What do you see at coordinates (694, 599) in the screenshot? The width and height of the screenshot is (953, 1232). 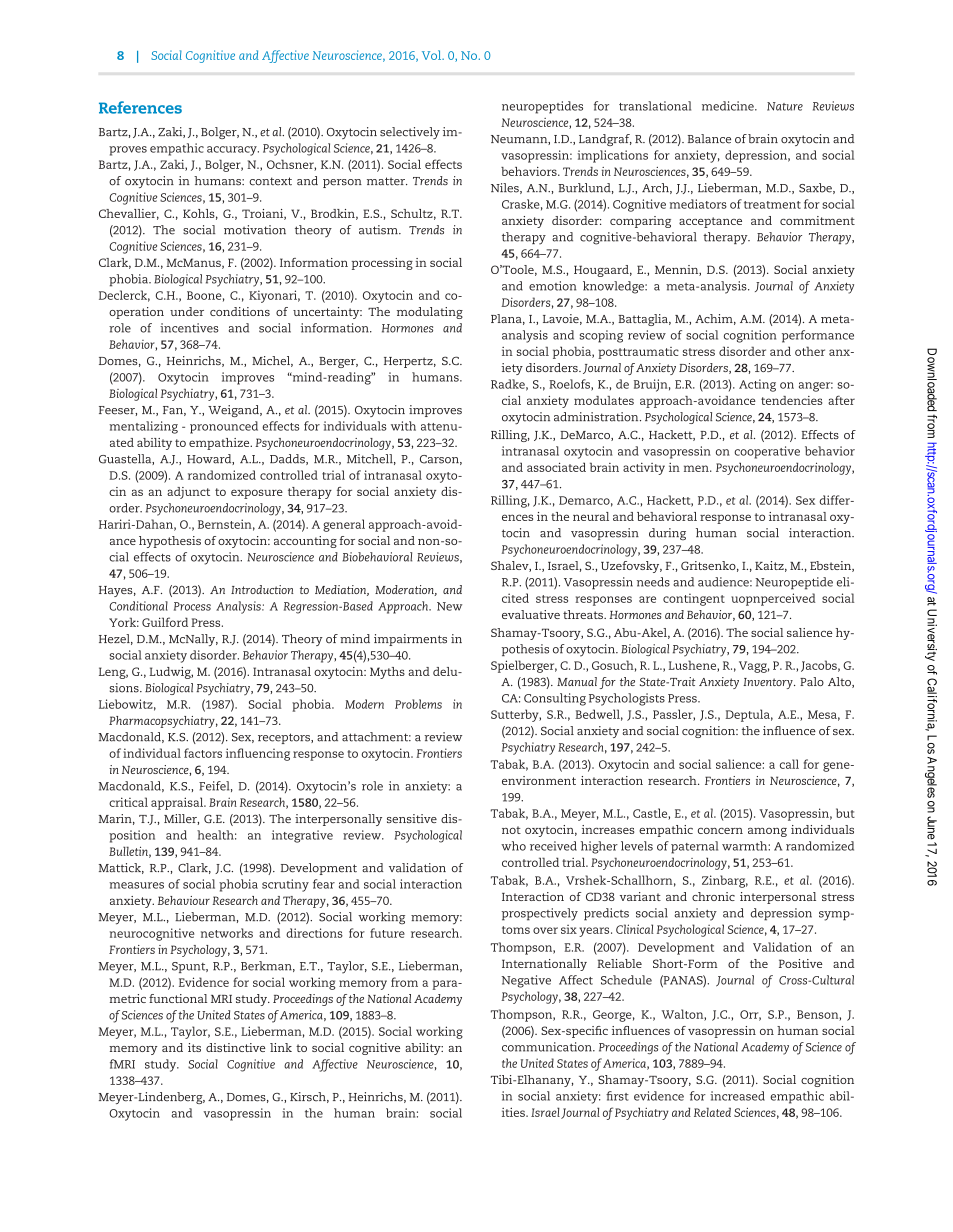 I see `contingent` at bounding box center [694, 599].
